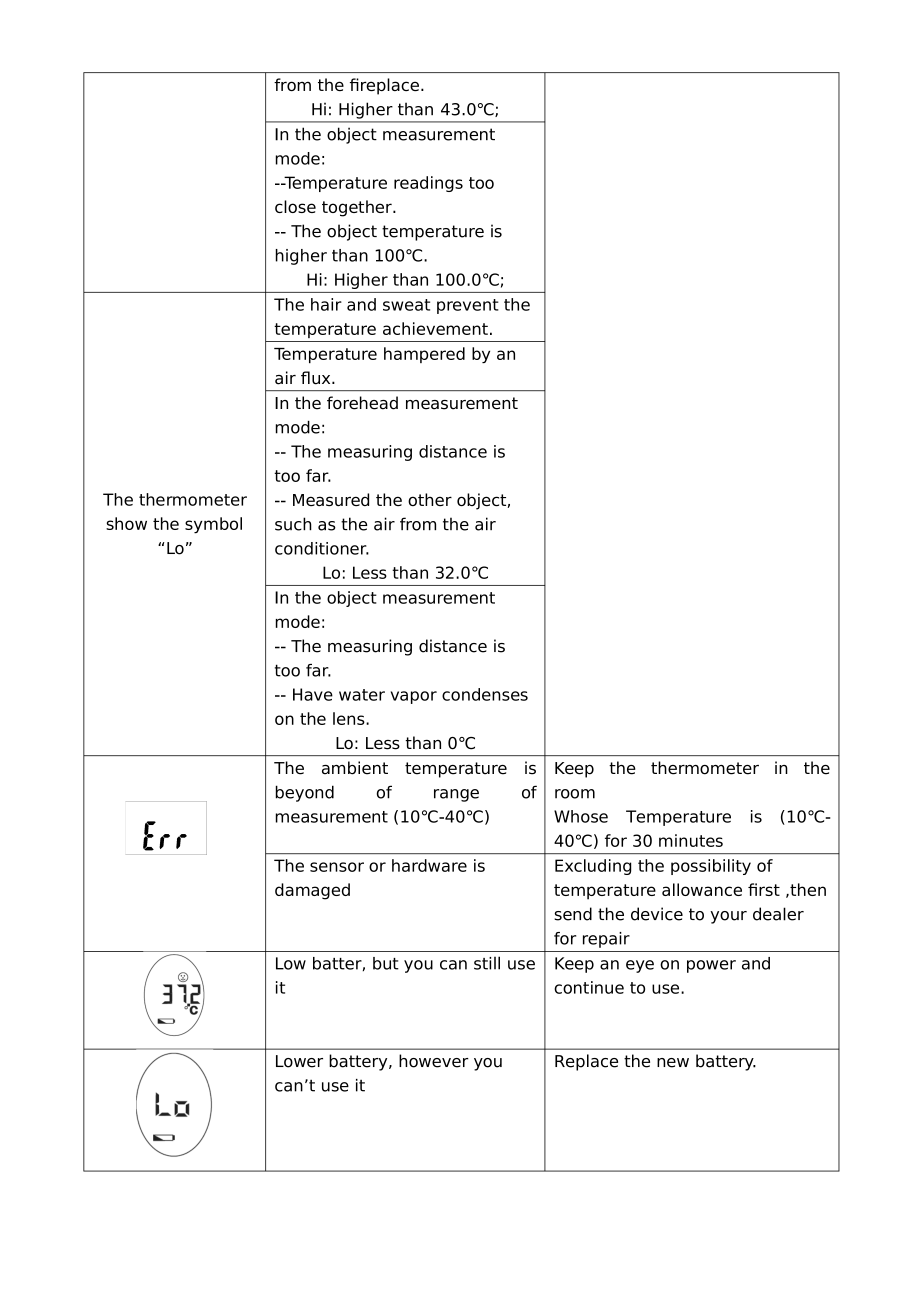 The height and width of the image is (1308, 924). What do you see at coordinates (456, 795) in the image?
I see `range` at bounding box center [456, 795].
